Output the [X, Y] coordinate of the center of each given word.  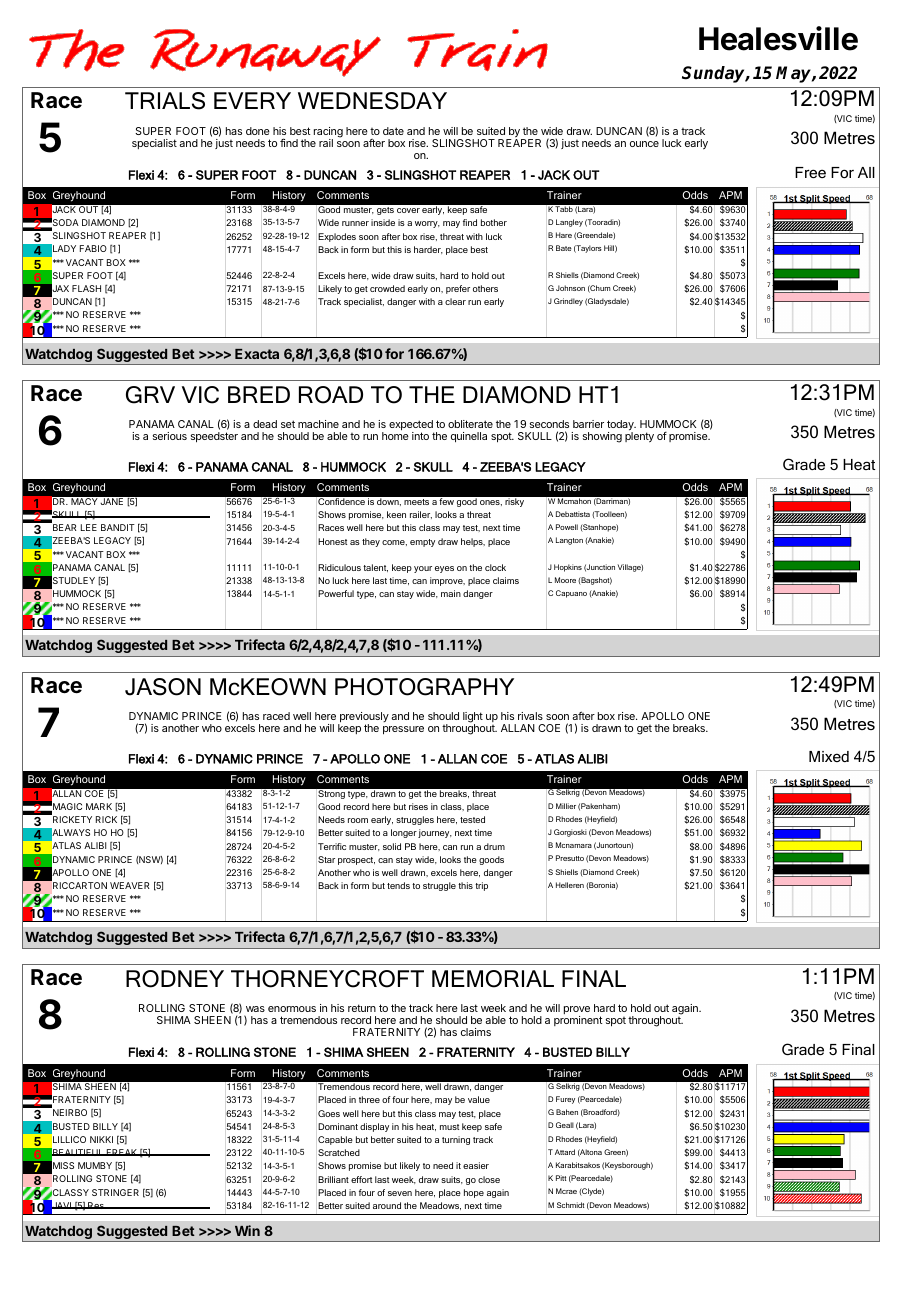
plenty [639, 437]
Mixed [829, 756]
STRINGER [115, 1192]
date [393, 131]
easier [476, 1165]
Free [810, 172]
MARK [99, 806]
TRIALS [165, 101]
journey [435, 833]
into [420, 436]
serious [170, 436]
